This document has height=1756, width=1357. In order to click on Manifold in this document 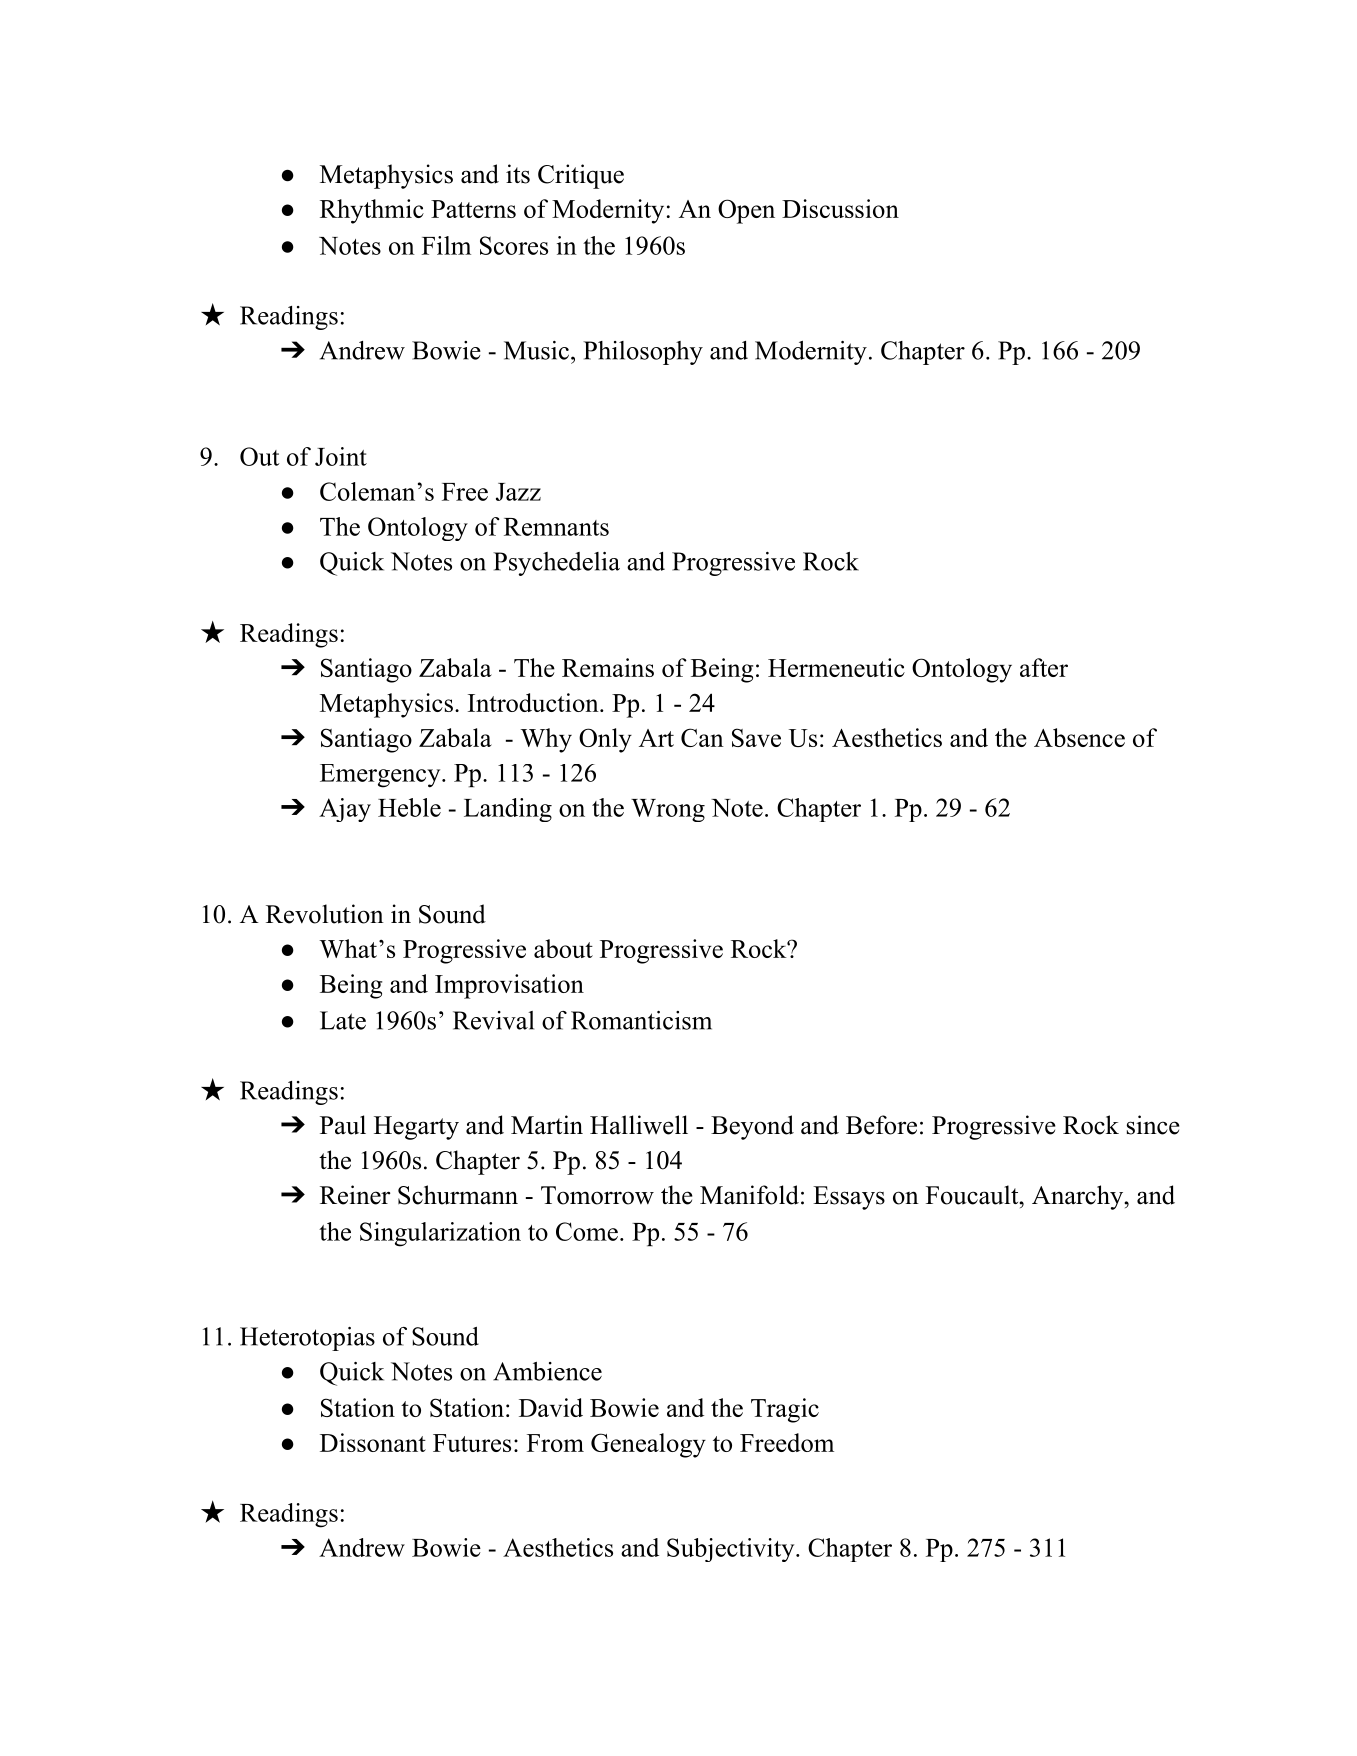, I will do `click(749, 1195)`.
